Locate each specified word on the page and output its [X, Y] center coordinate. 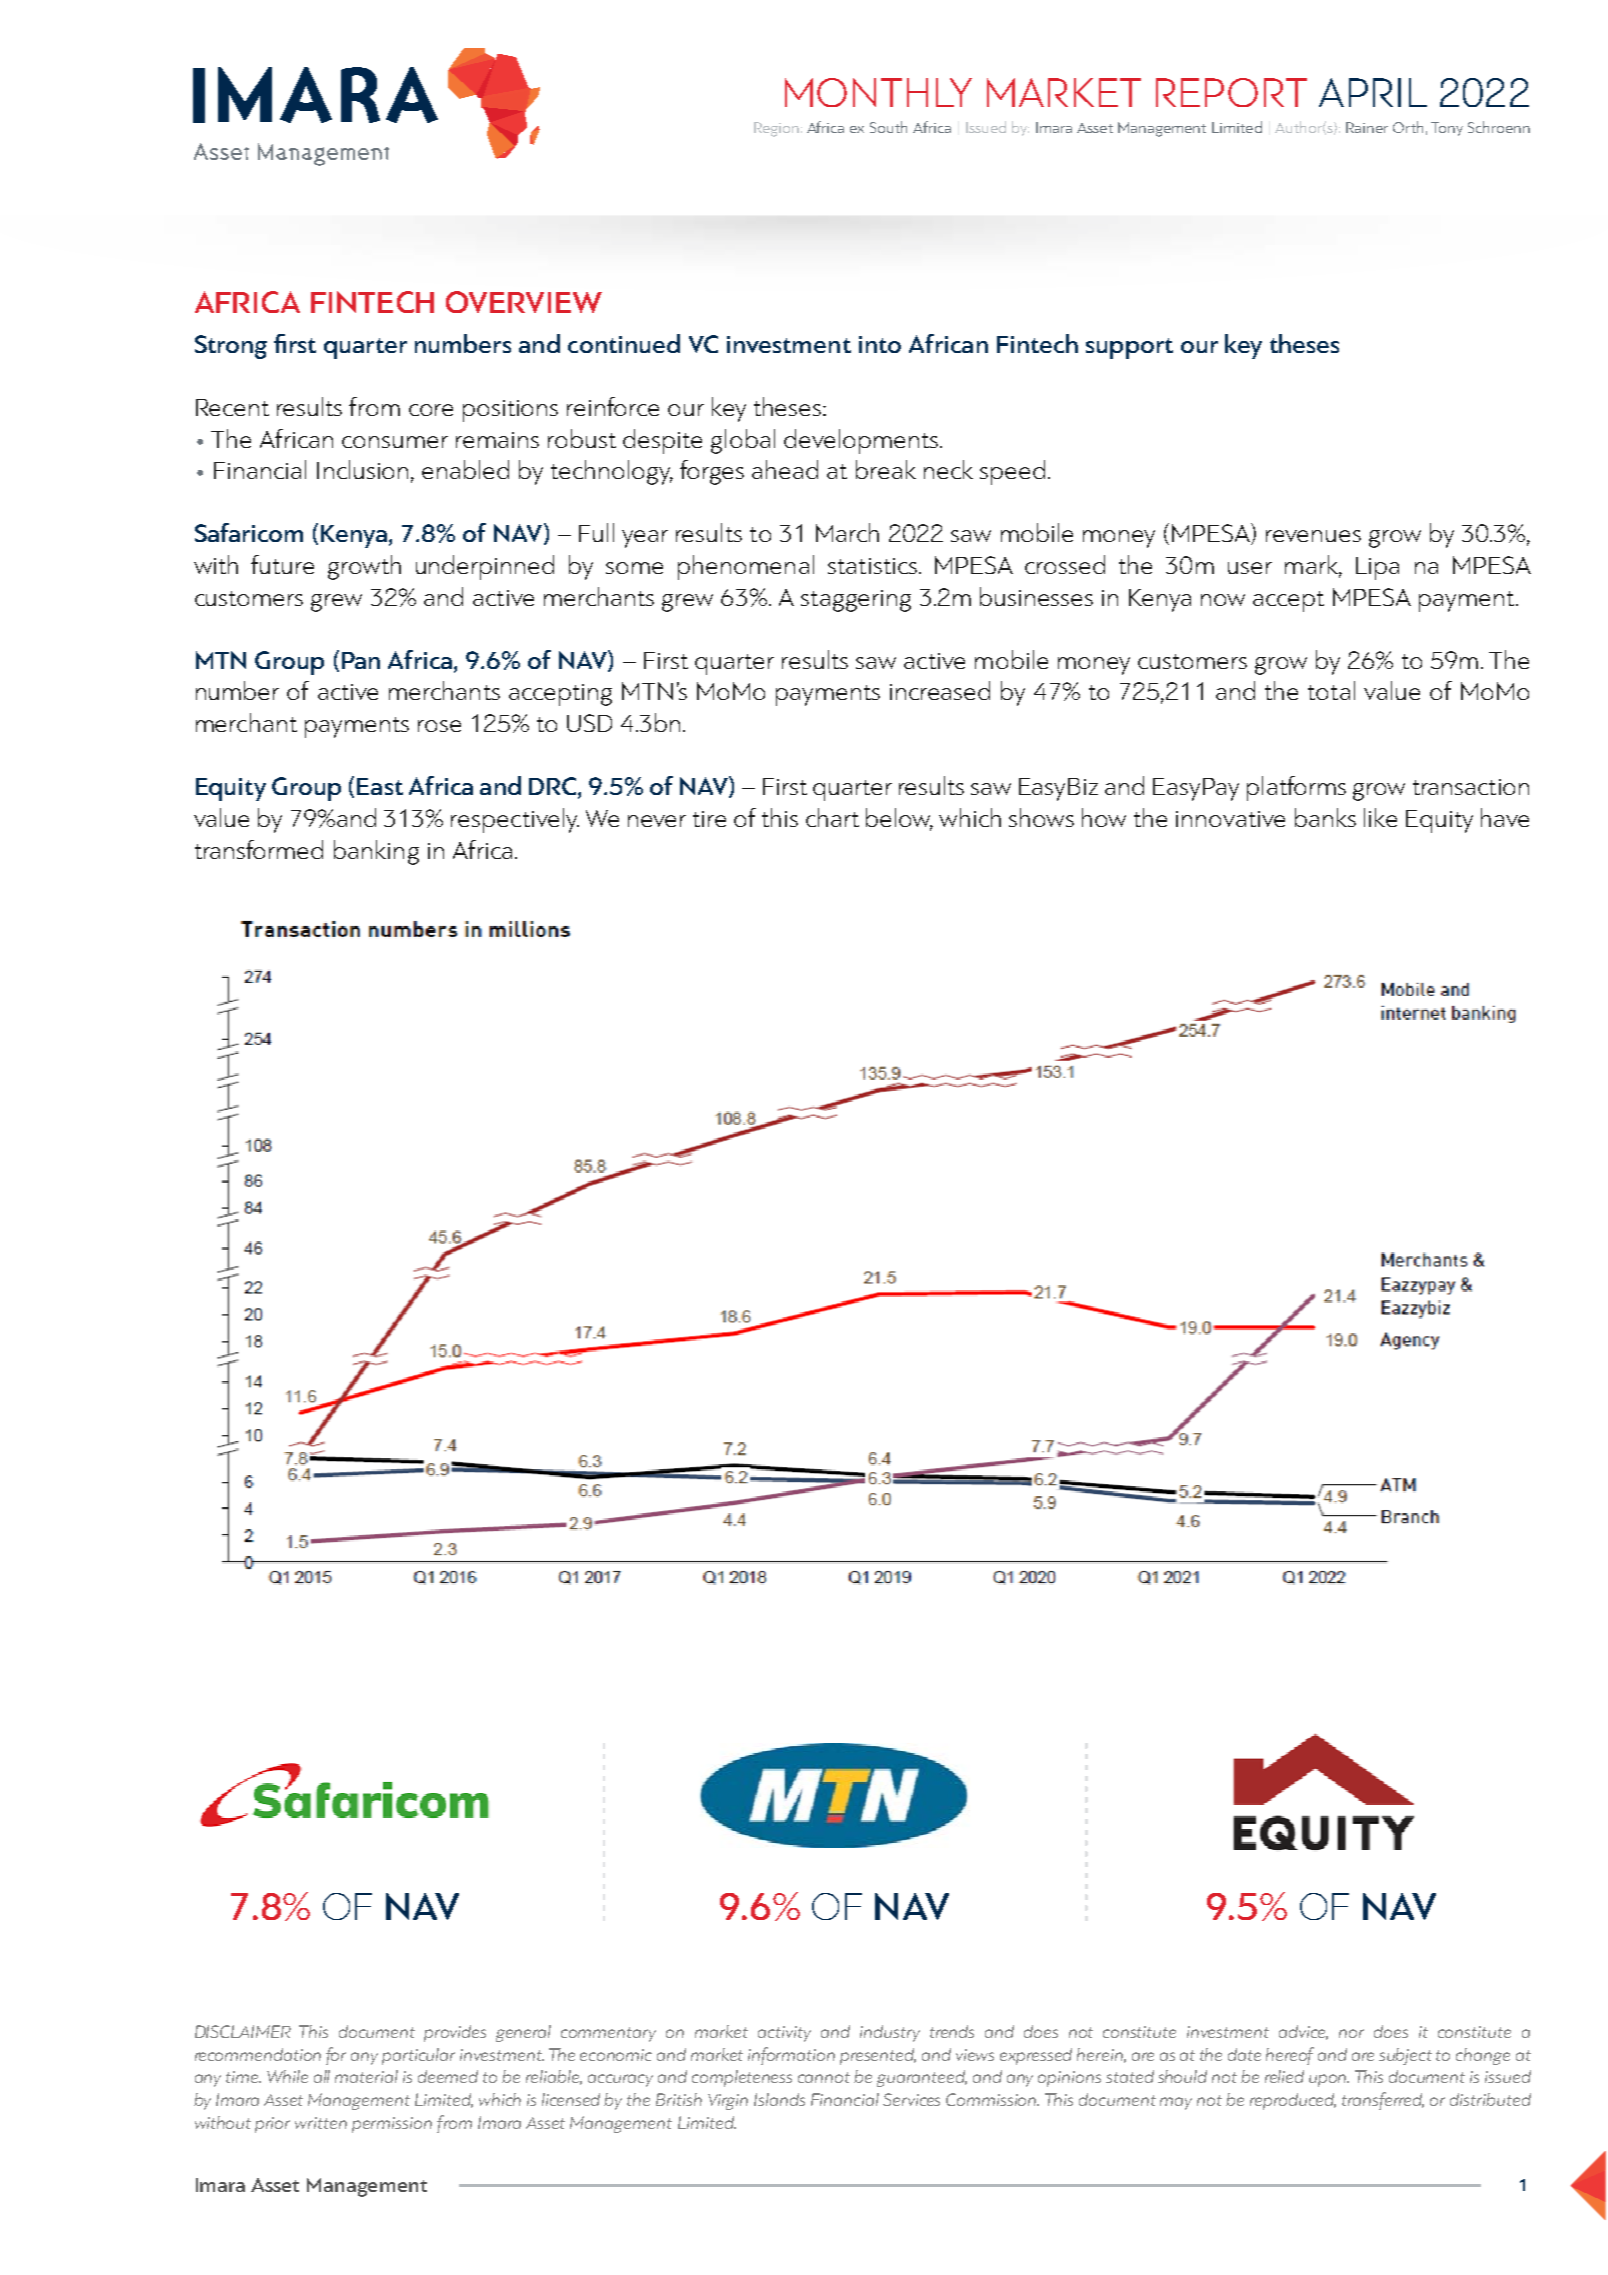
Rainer [1367, 127]
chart [832, 817]
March [847, 532]
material [366, 2076]
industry [890, 2033]
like [1380, 817]
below [899, 819]
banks [1325, 817]
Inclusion [362, 469]
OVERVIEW [524, 302]
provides [455, 2033]
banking [376, 852]
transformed [259, 849]
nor [1351, 2033]
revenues [1313, 536]
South [888, 127]
